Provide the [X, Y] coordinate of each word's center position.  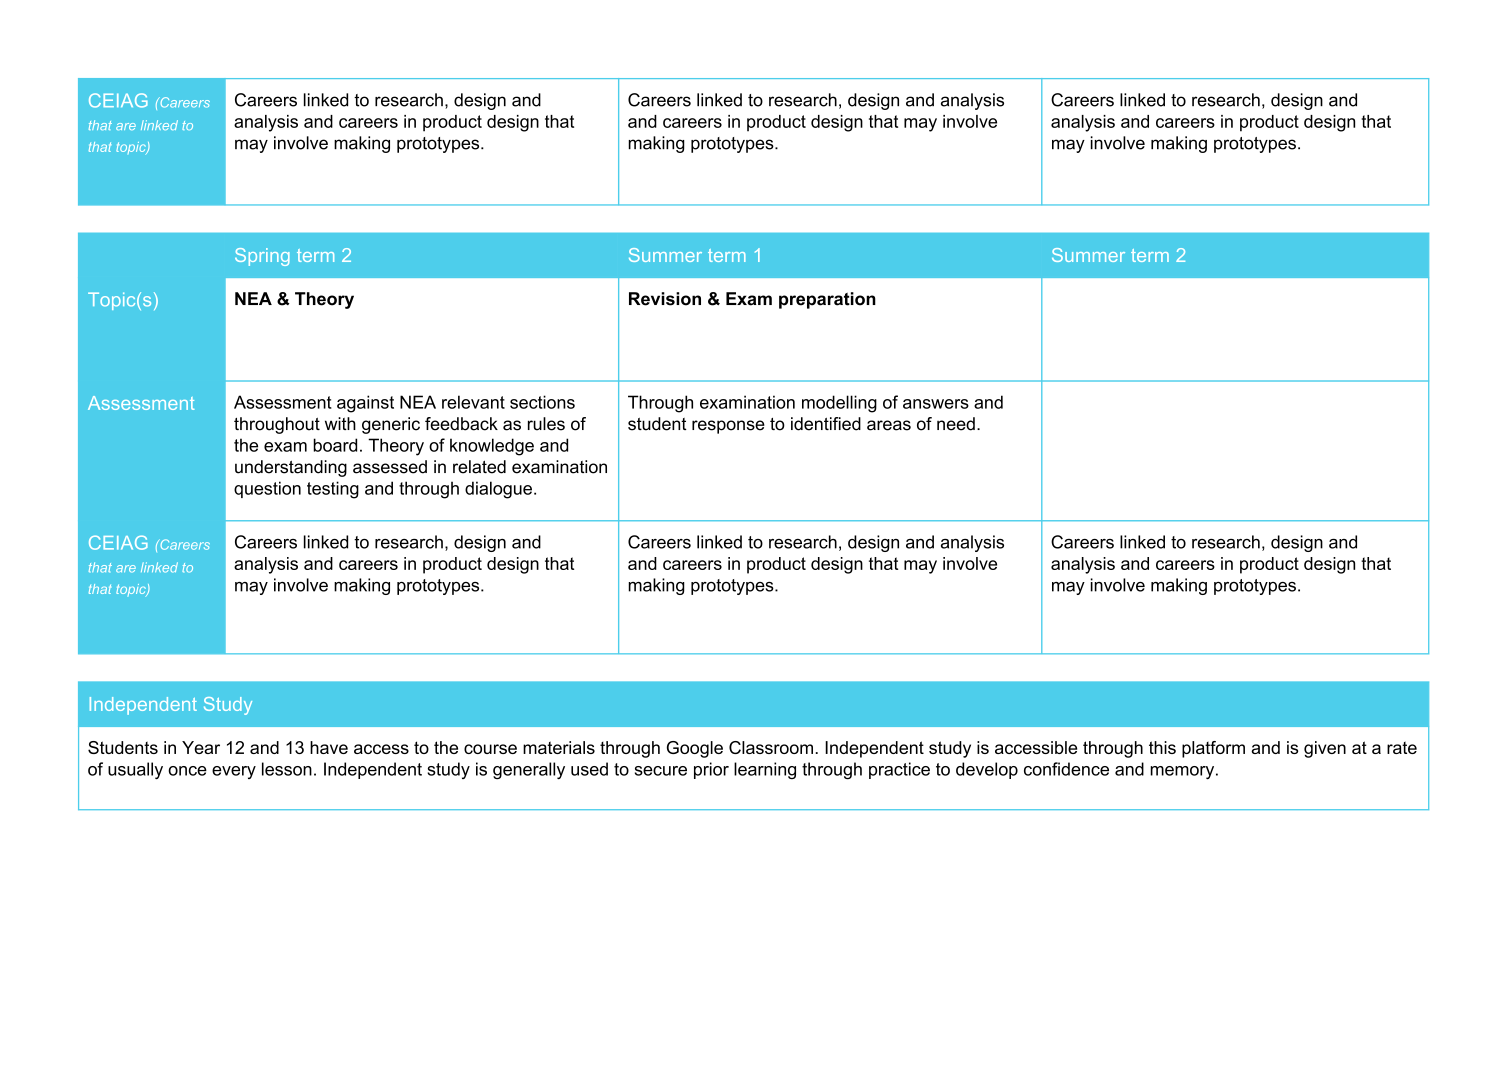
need [956, 424]
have [329, 747]
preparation [827, 300]
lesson [287, 769]
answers [936, 404]
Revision [665, 299]
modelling [839, 404]
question [267, 489]
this [1162, 747]
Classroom [771, 747]
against [365, 404]
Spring [262, 257]
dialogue [498, 490]
